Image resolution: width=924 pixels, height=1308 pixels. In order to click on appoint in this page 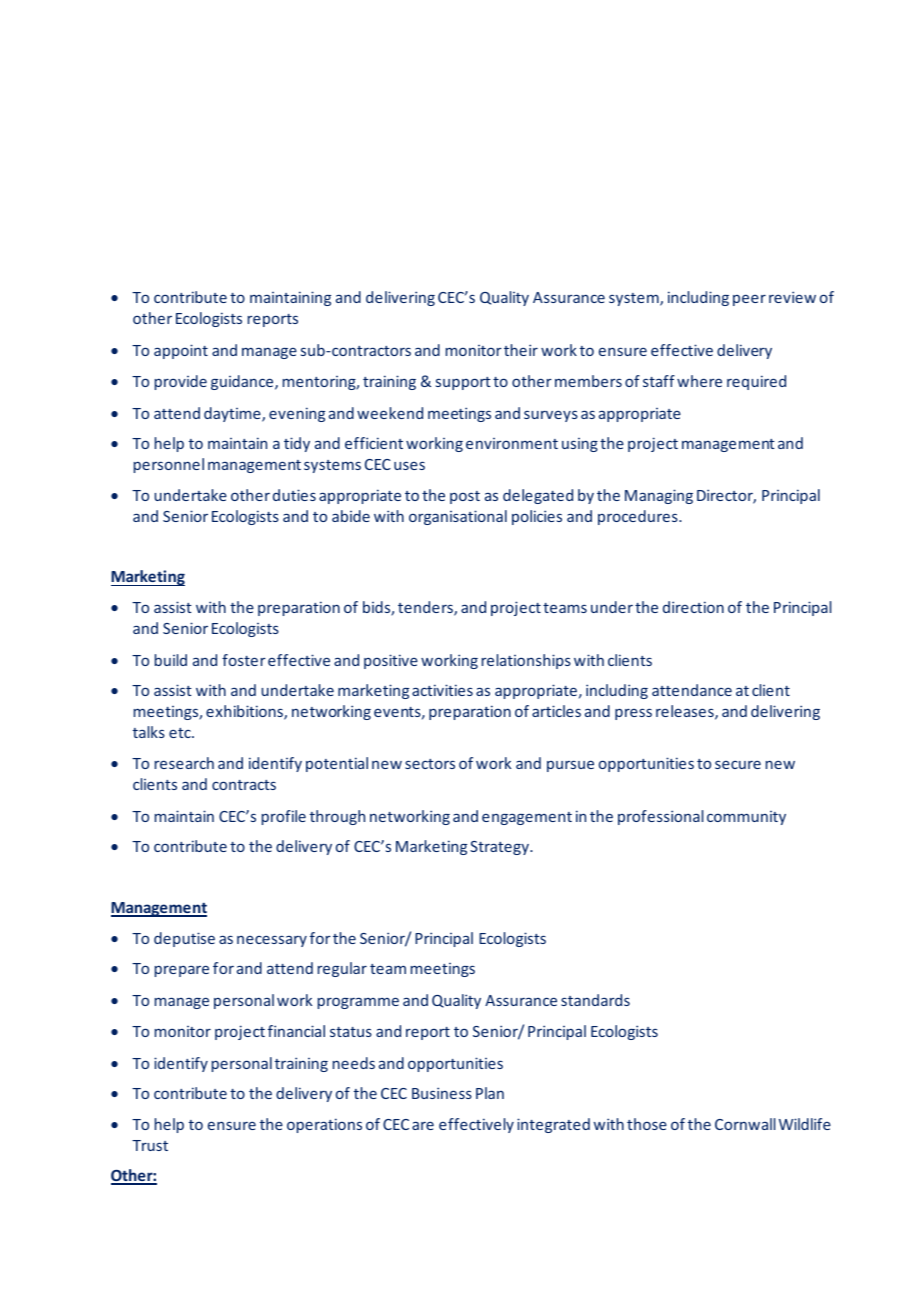, I will do `click(181, 351)`.
